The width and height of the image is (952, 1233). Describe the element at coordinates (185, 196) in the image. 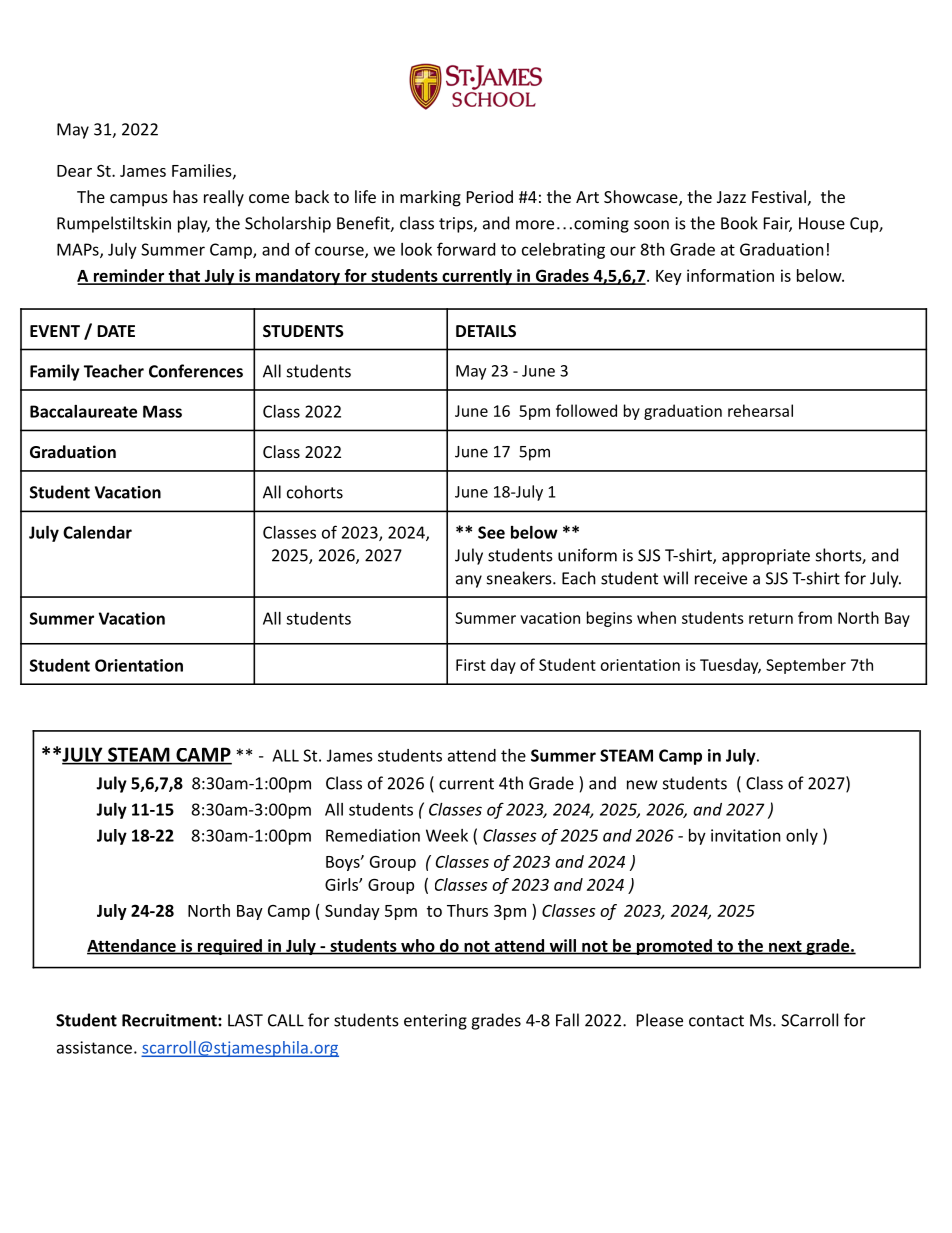

I see `has` at that location.
